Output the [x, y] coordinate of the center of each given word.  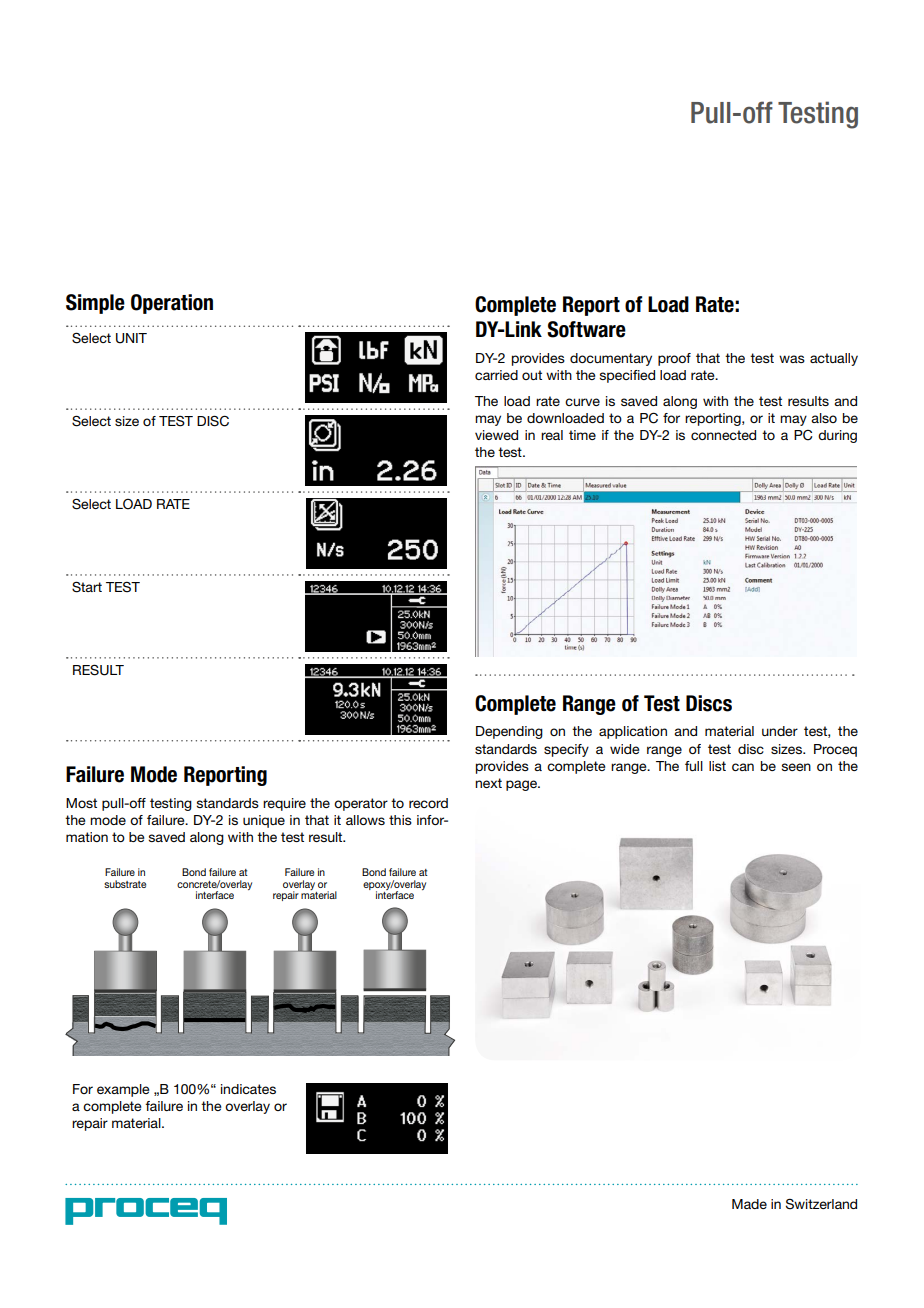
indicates [248, 1089]
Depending [509, 732]
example [123, 1090]
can [743, 767]
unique [264, 821]
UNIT [131, 338]
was [792, 359]
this [400, 820]
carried [496, 375]
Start [87, 587]
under [780, 731]
